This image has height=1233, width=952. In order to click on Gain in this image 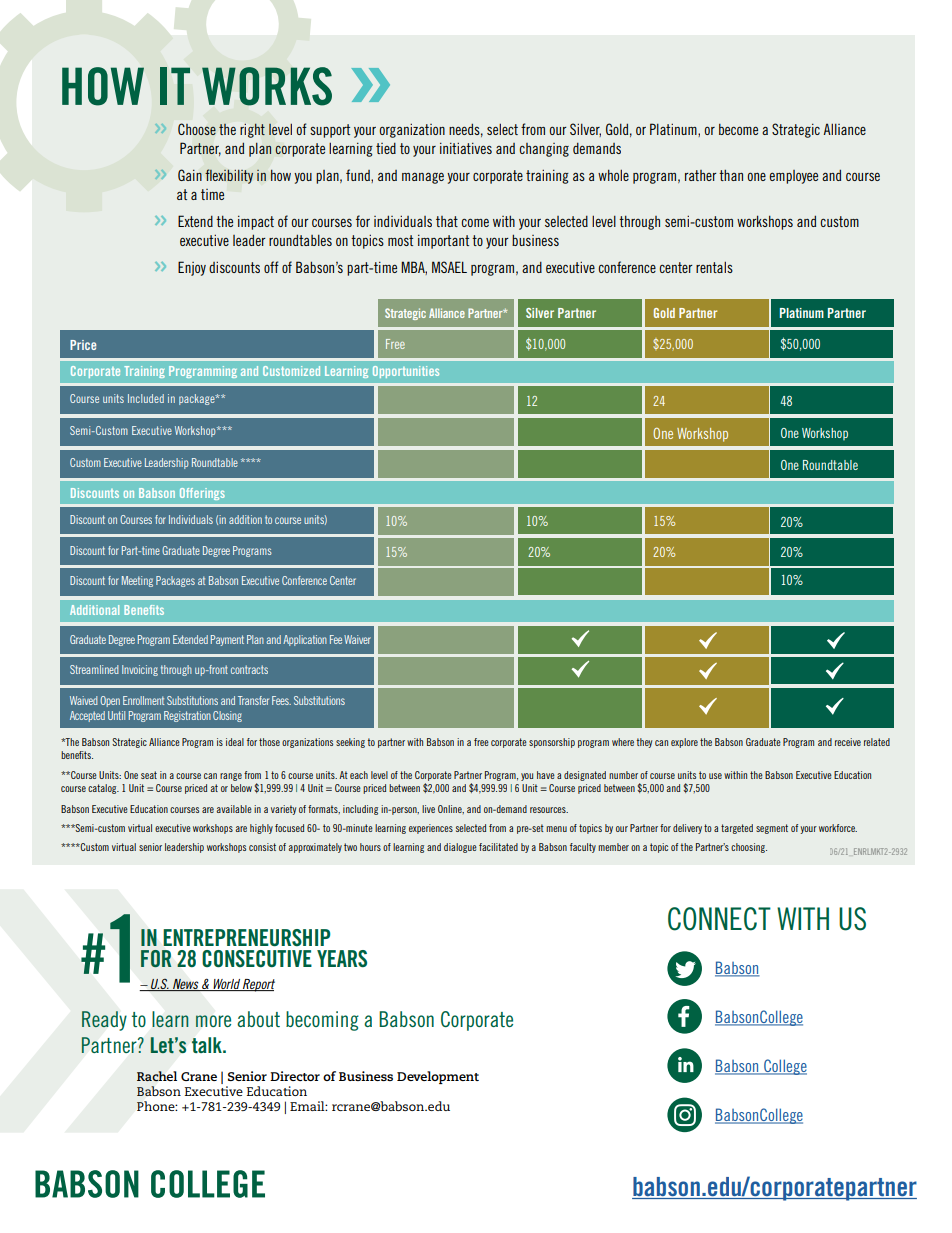, I will do `click(190, 175)`.
